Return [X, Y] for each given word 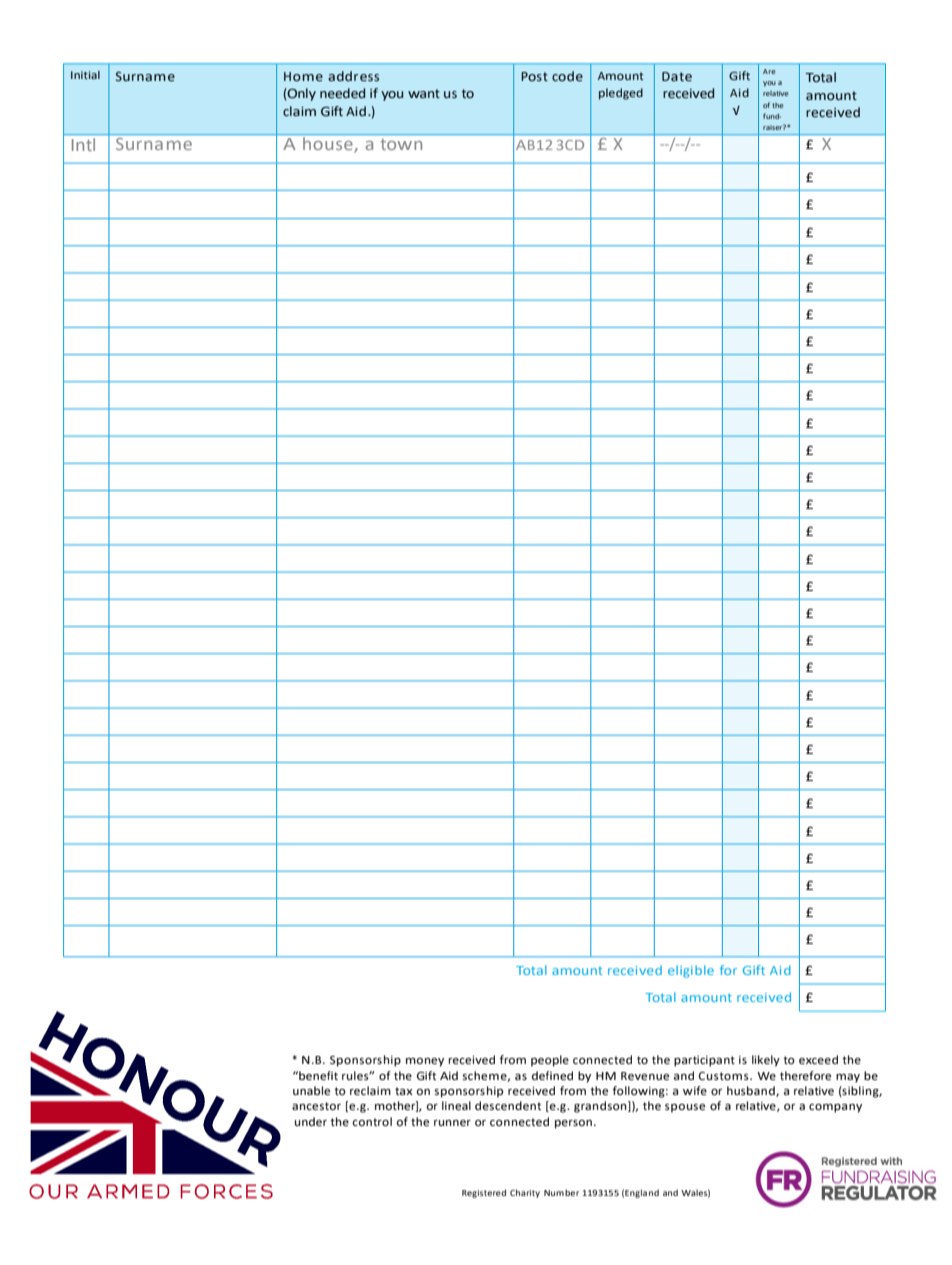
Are [769, 71]
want [424, 93]
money [425, 1062]
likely [766, 1061]
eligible [691, 971]
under [311, 1122]
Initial [85, 75]
